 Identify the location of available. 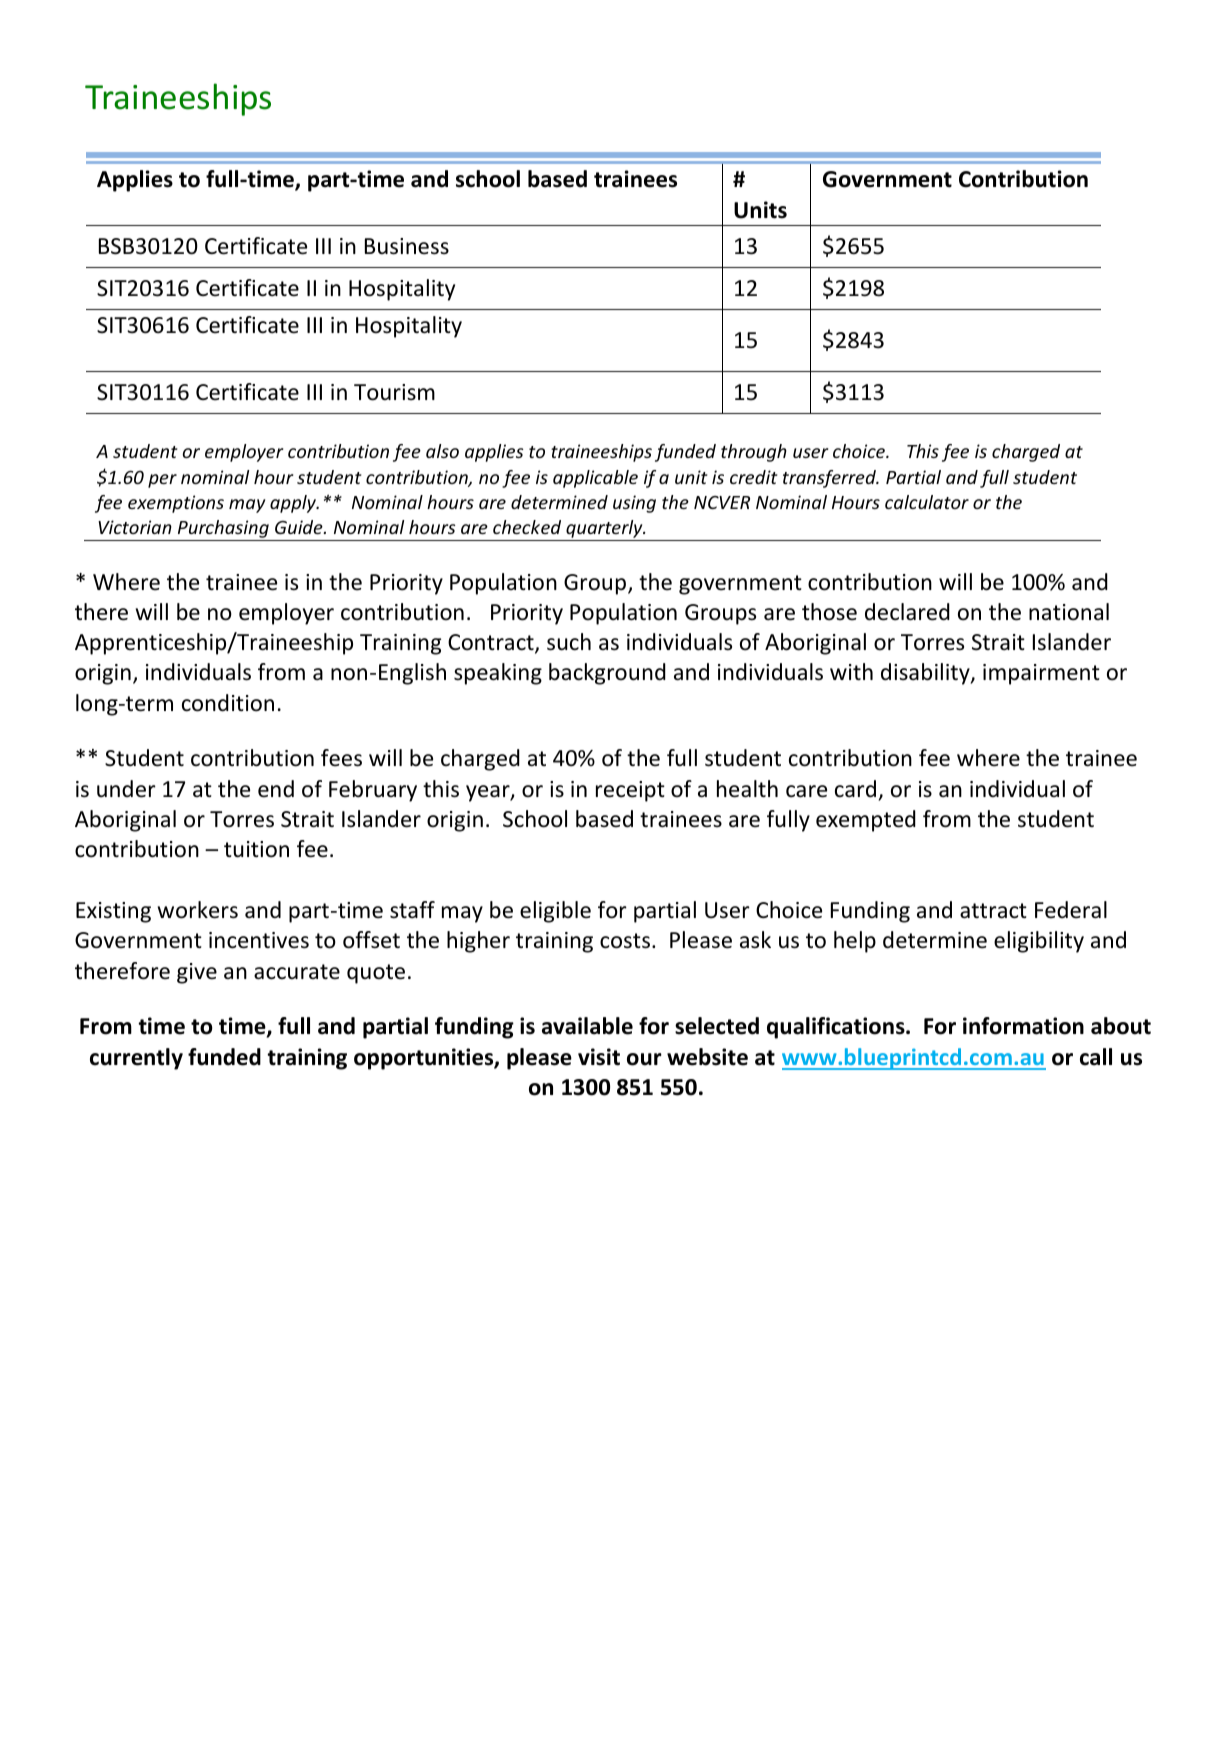
(587, 1026).
